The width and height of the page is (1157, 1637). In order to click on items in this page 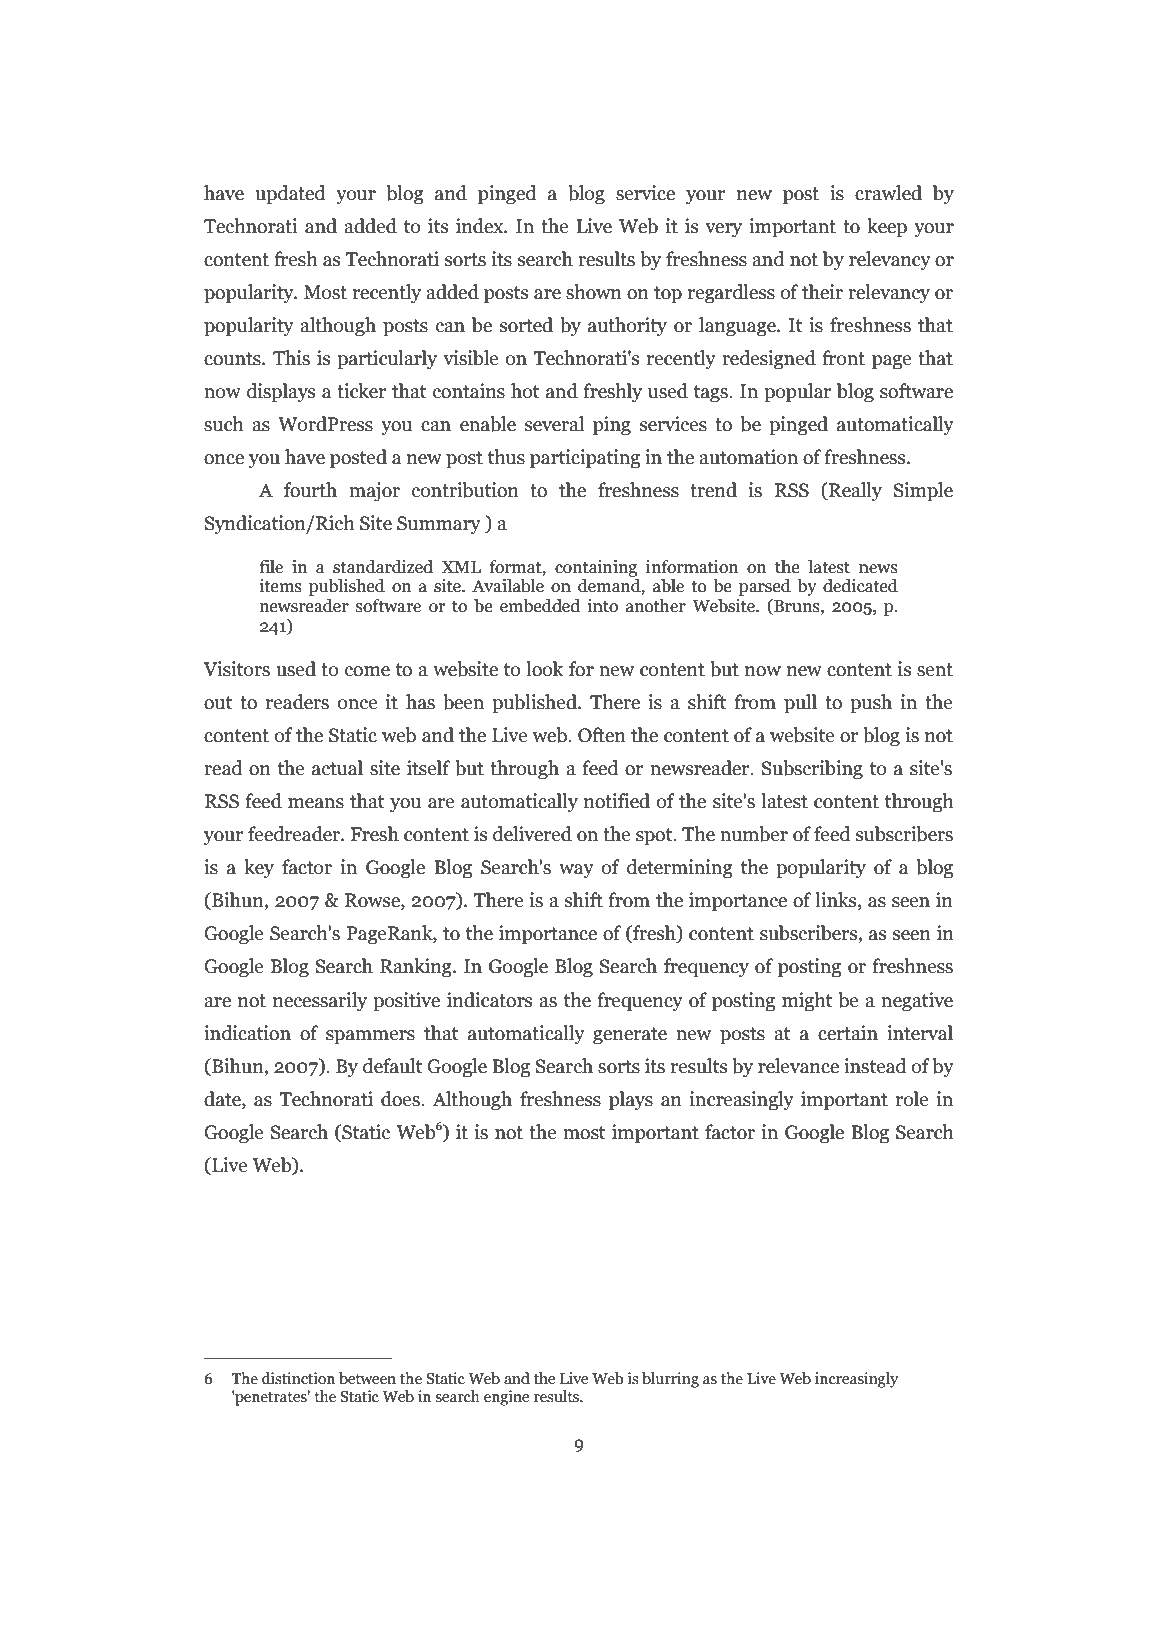, I will do `click(281, 586)`.
